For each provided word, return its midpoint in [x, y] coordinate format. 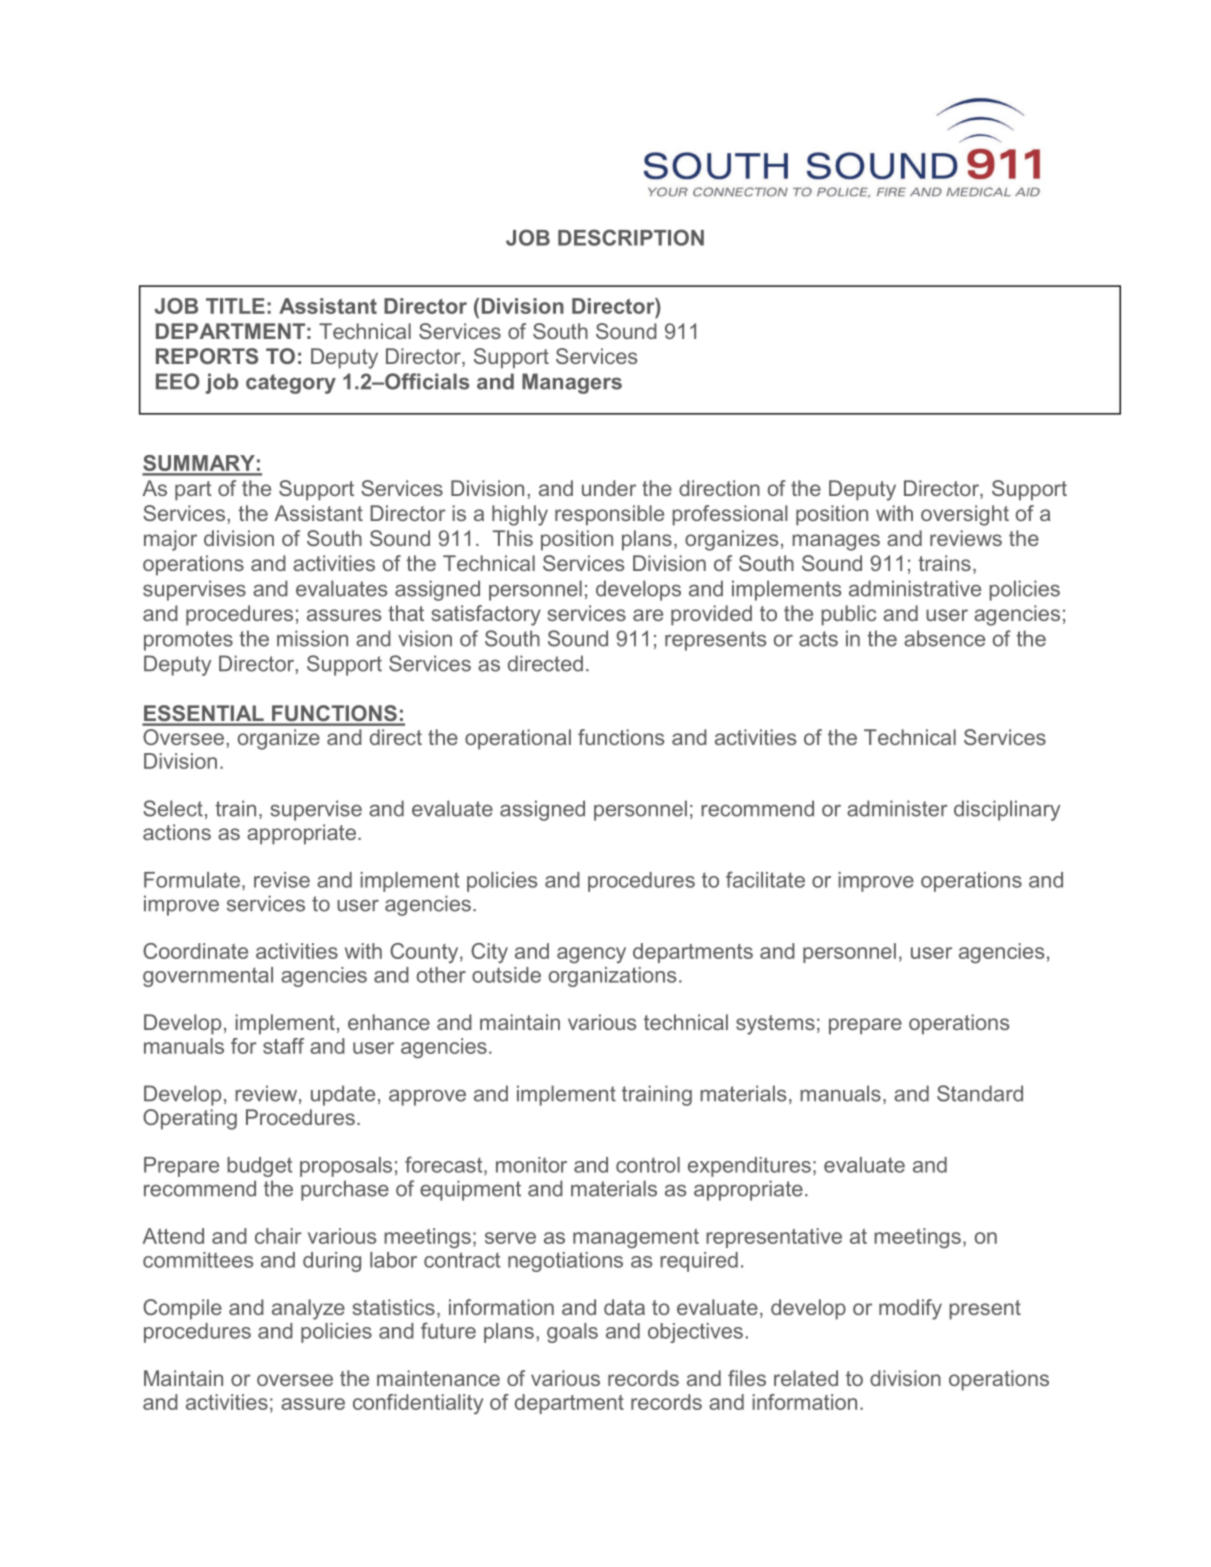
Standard [980, 1093]
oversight [965, 515]
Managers [572, 383]
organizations [612, 977]
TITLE [235, 306]
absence [944, 638]
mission [312, 638]
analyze [308, 1309]
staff [283, 1046]
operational [518, 739]
